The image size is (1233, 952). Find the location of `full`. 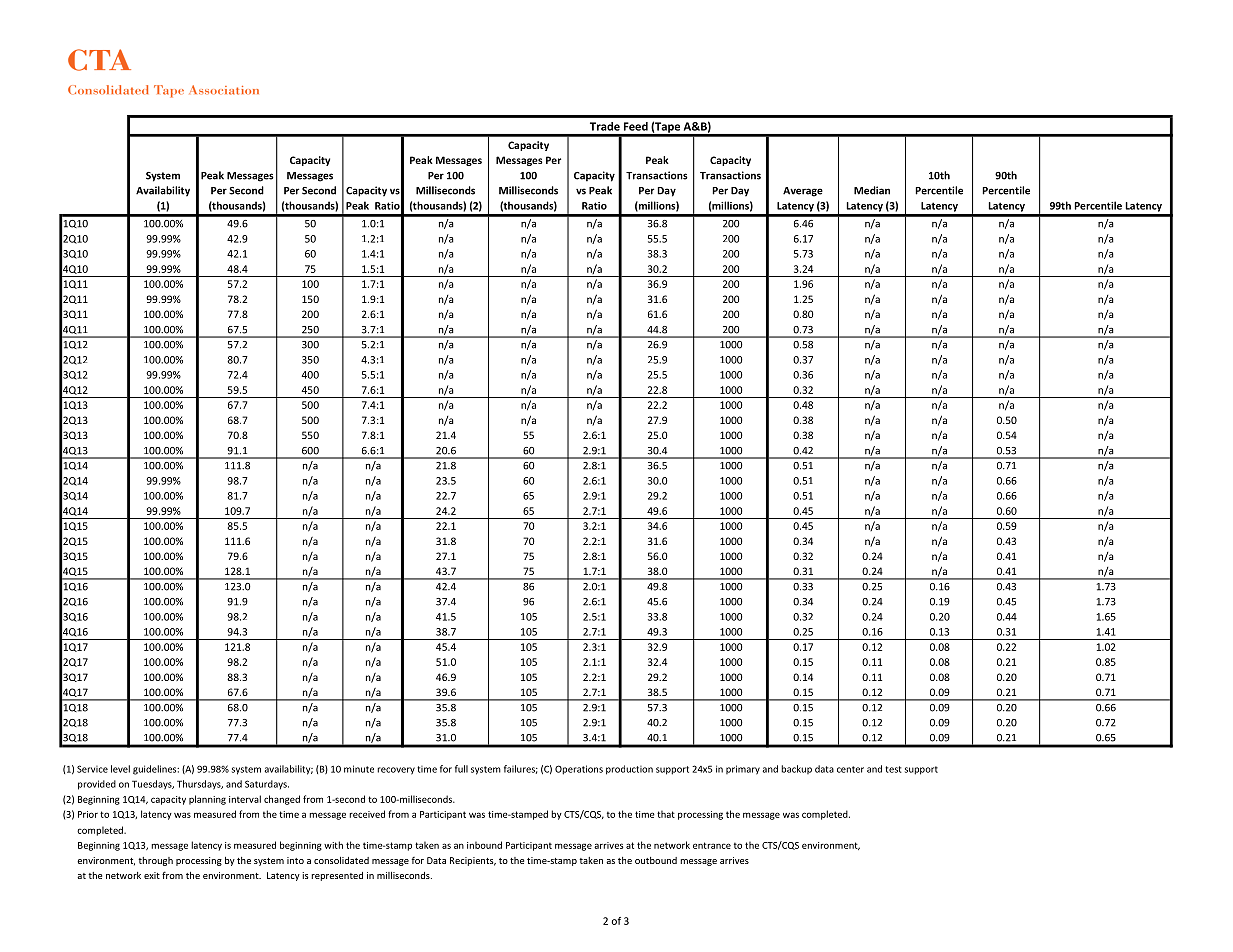

full is located at coordinates (461, 769).
